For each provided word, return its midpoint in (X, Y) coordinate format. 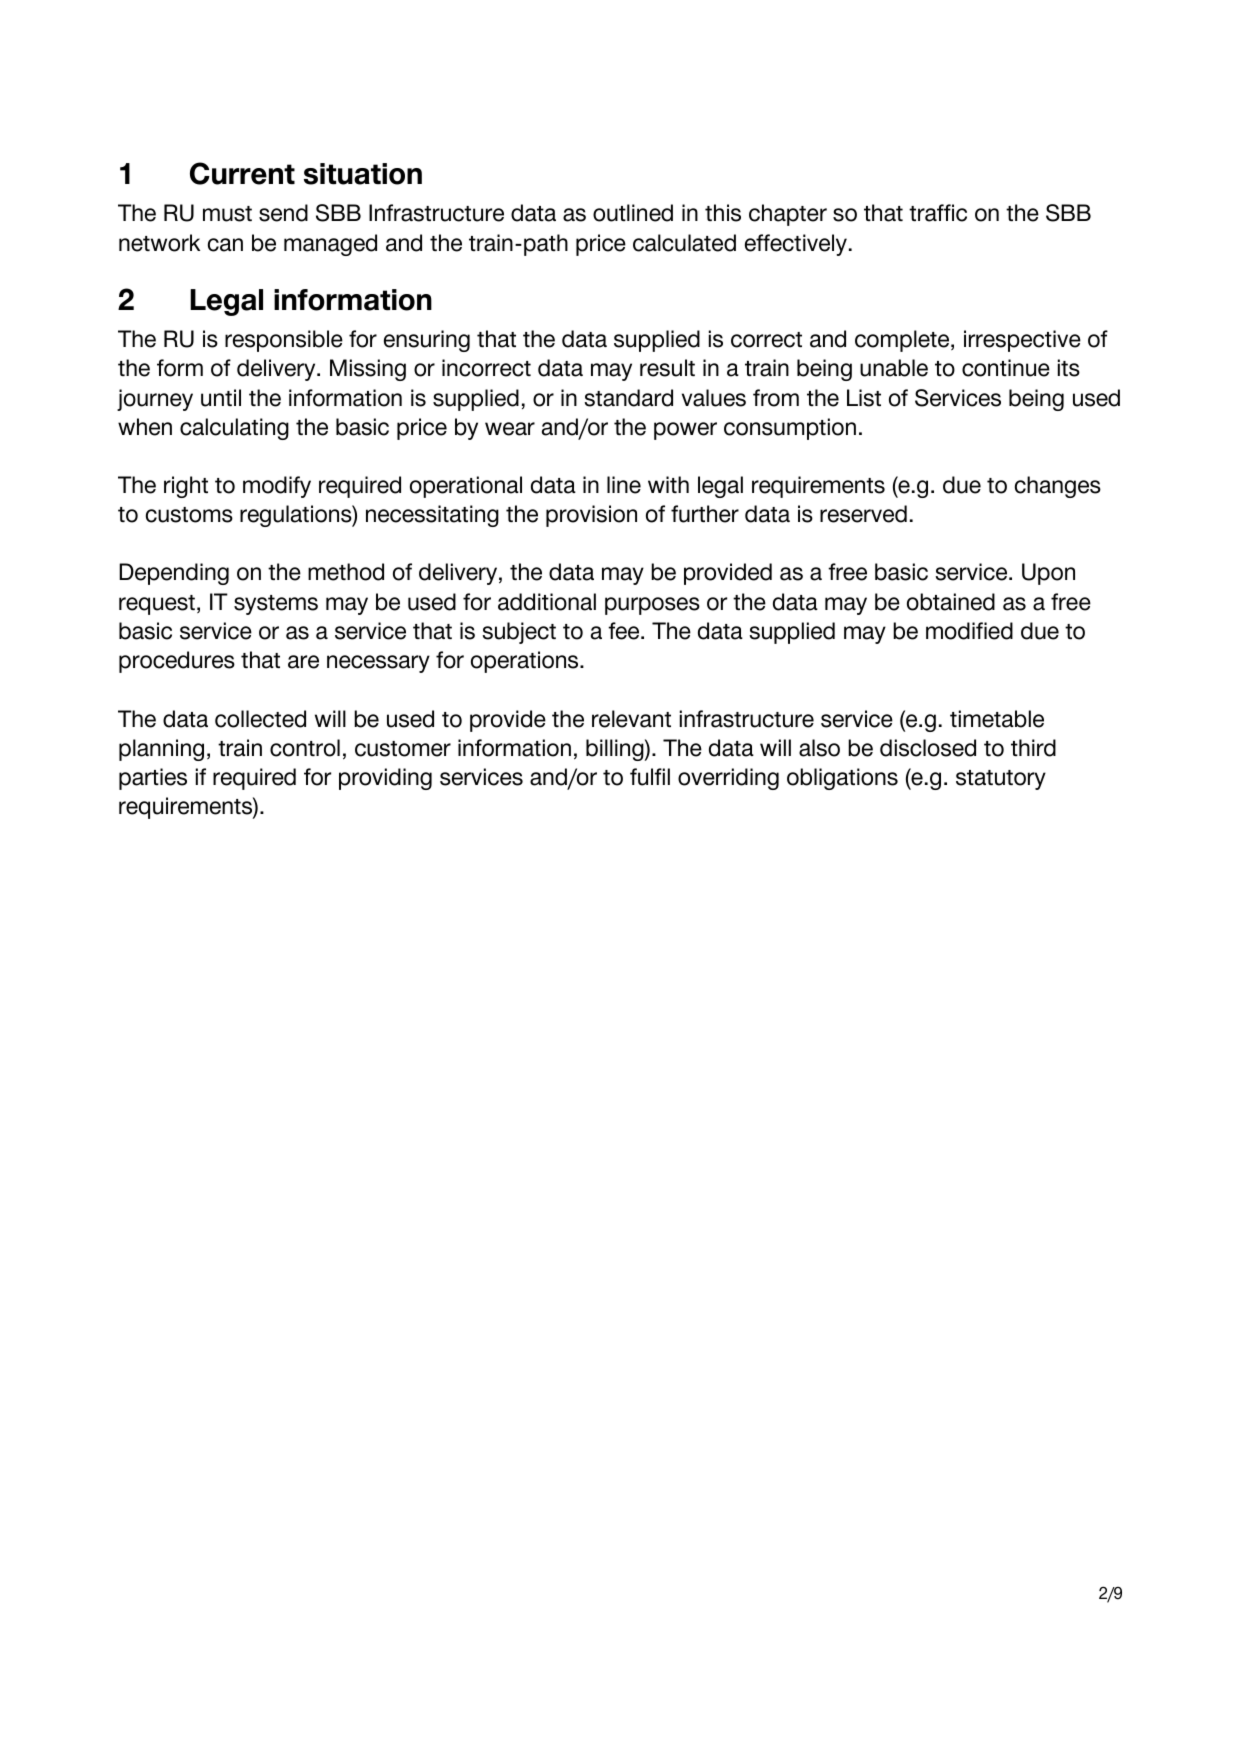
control (305, 748)
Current (242, 173)
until (221, 398)
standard (629, 398)
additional (547, 602)
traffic (938, 213)
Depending (174, 574)
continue (1006, 368)
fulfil (650, 777)
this (723, 213)
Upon (1048, 574)
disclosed (928, 748)
